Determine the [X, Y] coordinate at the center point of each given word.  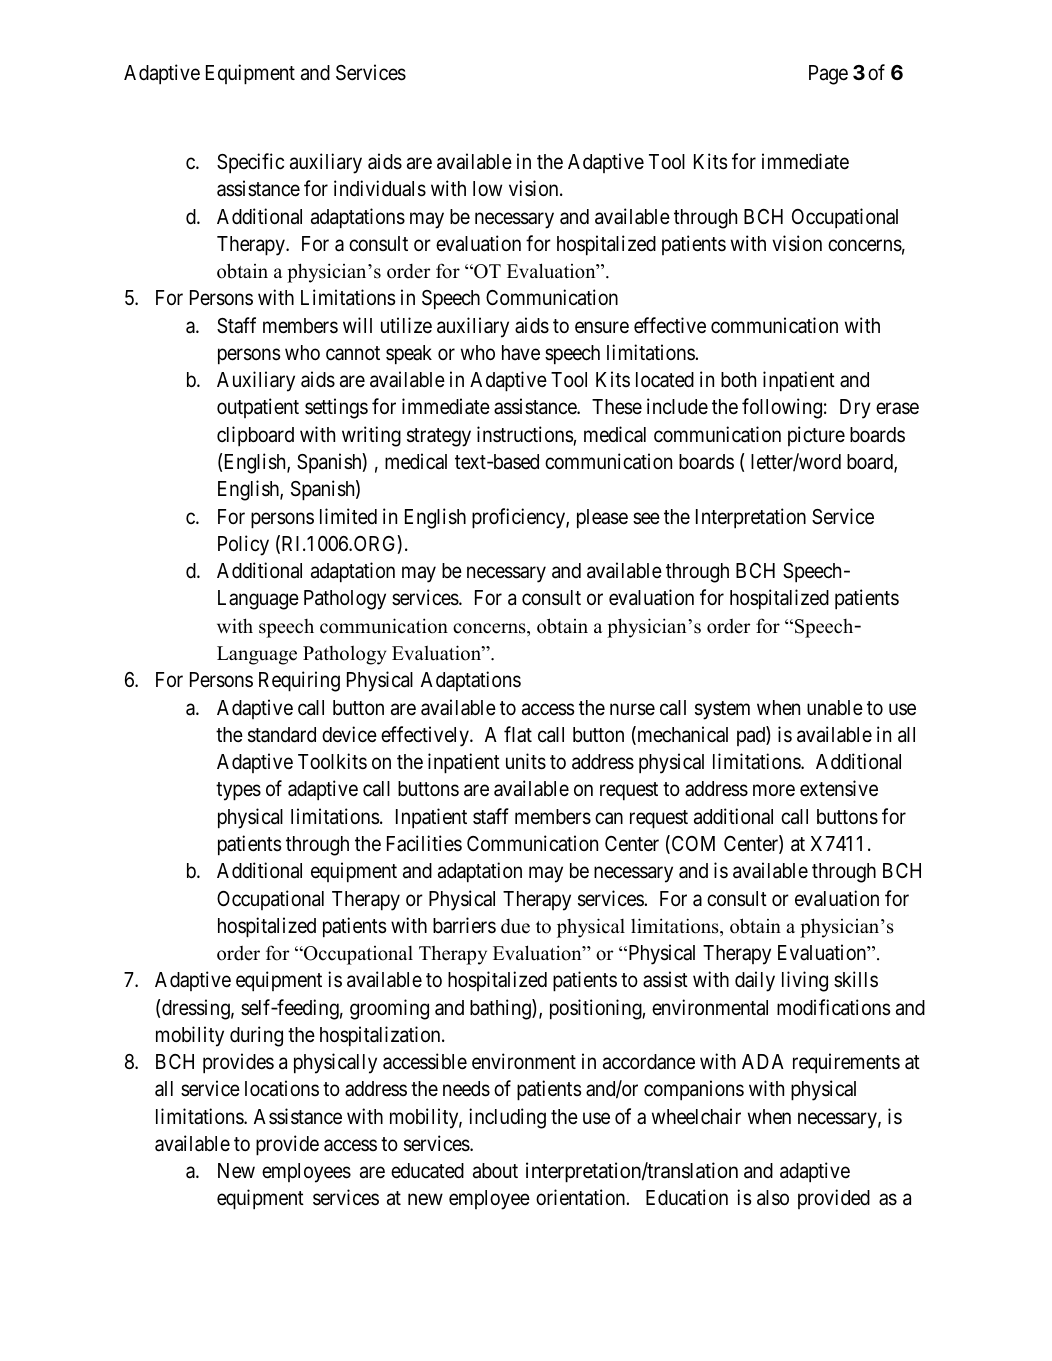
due [515, 926]
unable [835, 708]
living [805, 981]
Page [828, 75]
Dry [855, 409]
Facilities [424, 843]
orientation [582, 1197]
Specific [250, 163]
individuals [380, 188]
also [773, 1198]
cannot [353, 353]
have [521, 352]
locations [282, 1088]
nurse [632, 709]
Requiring [299, 681]
